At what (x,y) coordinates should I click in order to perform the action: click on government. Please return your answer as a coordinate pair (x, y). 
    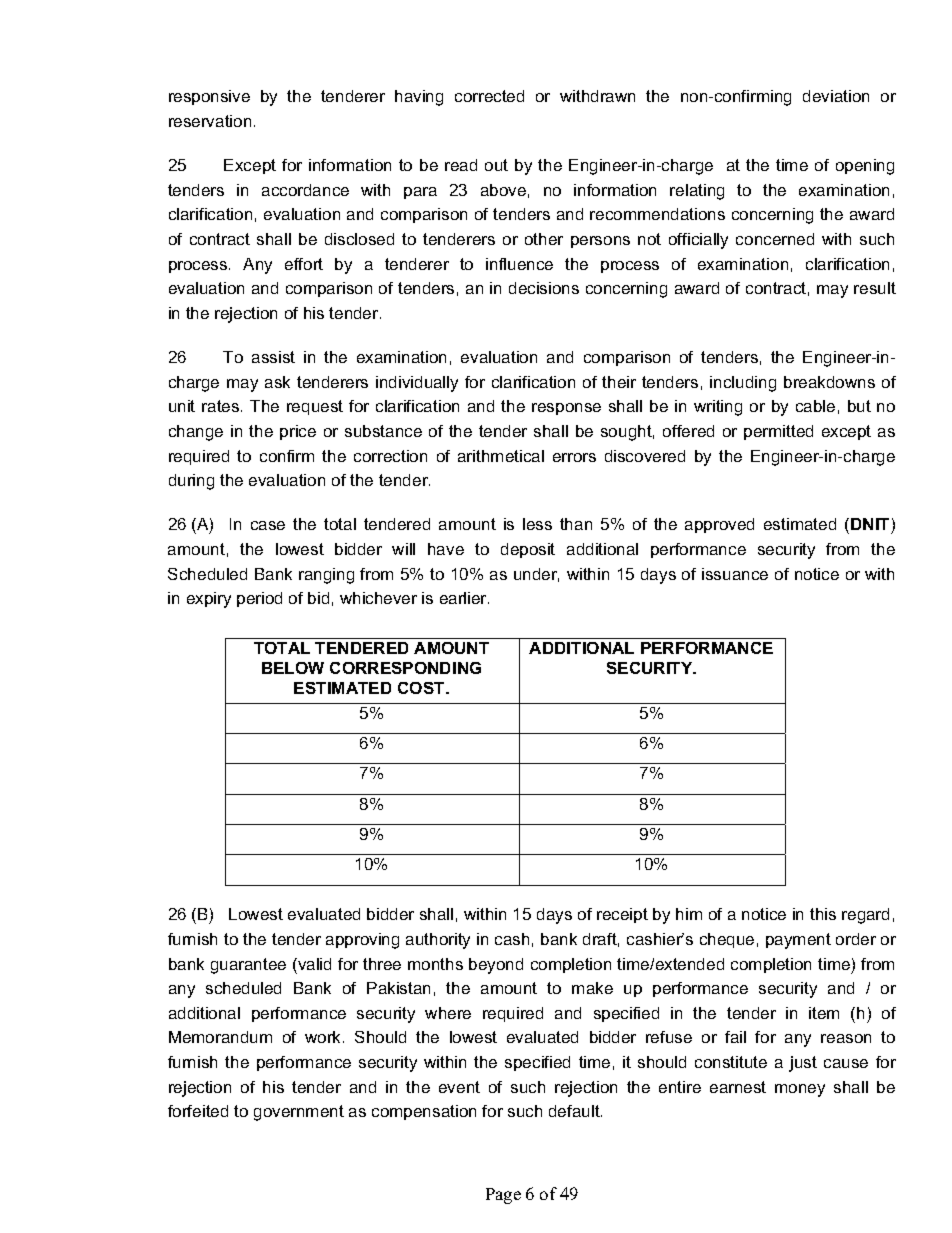
    Looking at the image, I should click on (299, 1113).
